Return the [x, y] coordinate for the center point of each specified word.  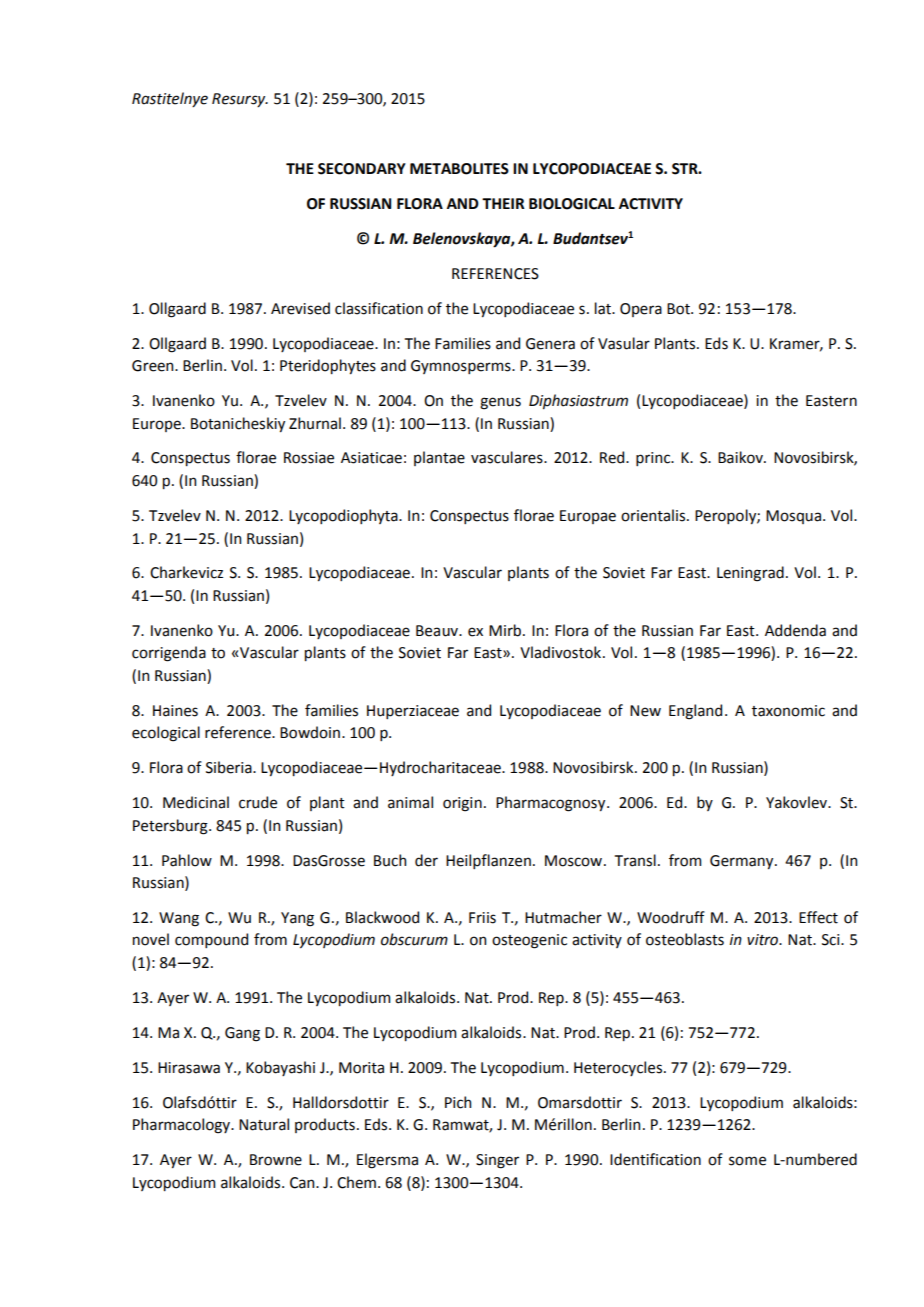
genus [500, 403]
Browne [276, 1160]
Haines [175, 711]
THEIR [503, 203]
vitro [763, 940]
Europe [158, 425]
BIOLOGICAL [572, 204]
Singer [497, 1161]
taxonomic [788, 711]
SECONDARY [362, 169]
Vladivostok [560, 652]
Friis [482, 918]
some [747, 1161]
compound [211, 940]
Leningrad [750, 574]
